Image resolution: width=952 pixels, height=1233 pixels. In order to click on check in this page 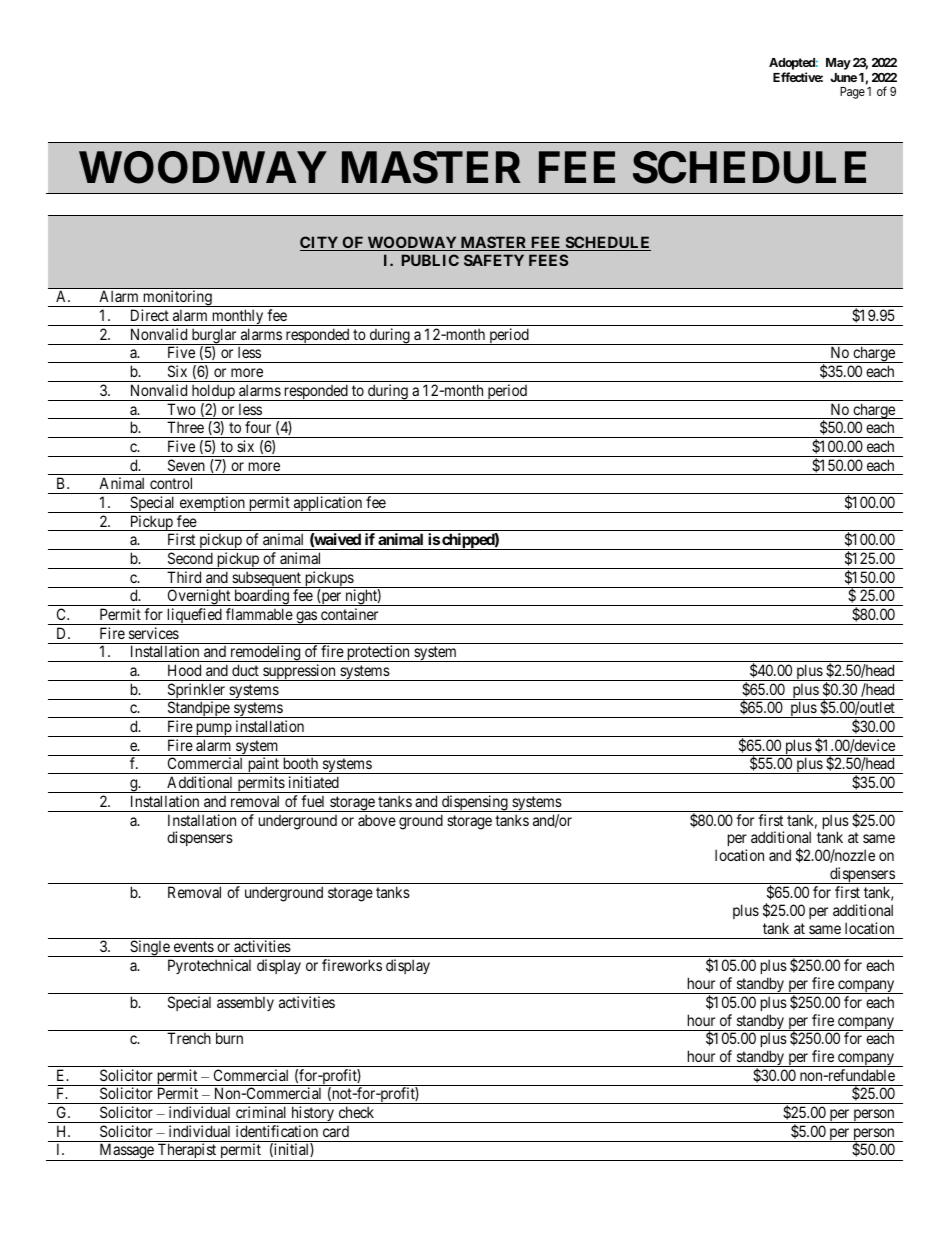, I will do `click(356, 1112)`.
